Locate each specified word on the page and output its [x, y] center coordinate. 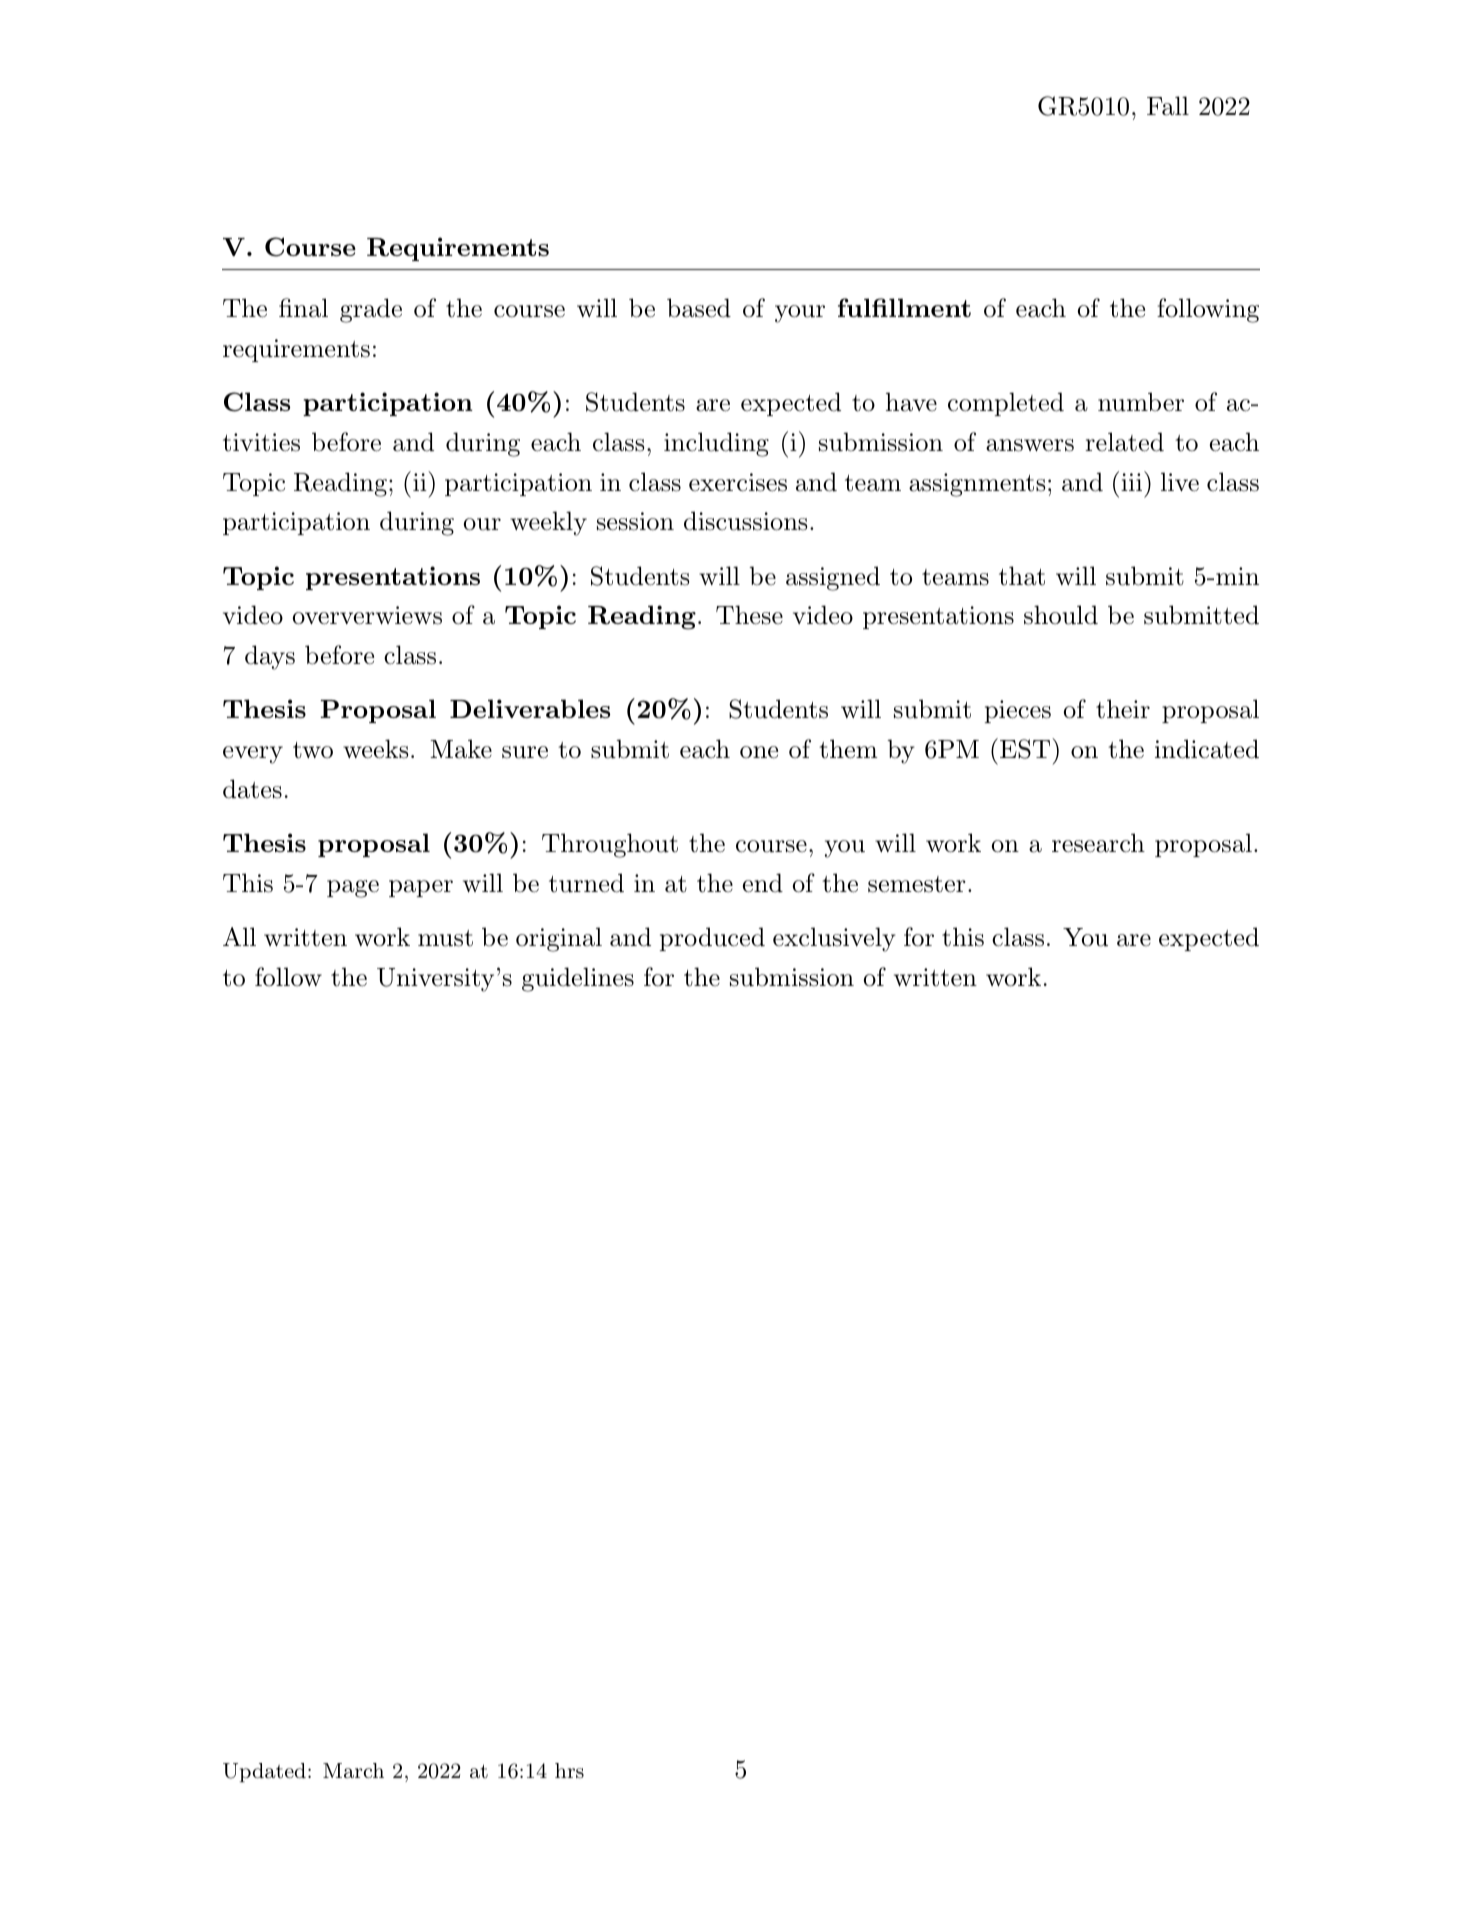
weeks [376, 749]
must [445, 938]
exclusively [834, 939]
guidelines [578, 979]
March [353, 1771]
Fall [1168, 106]
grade [371, 310]
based [699, 308]
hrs [569, 1770]
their [1123, 709]
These [749, 615]
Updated [264, 1772]
